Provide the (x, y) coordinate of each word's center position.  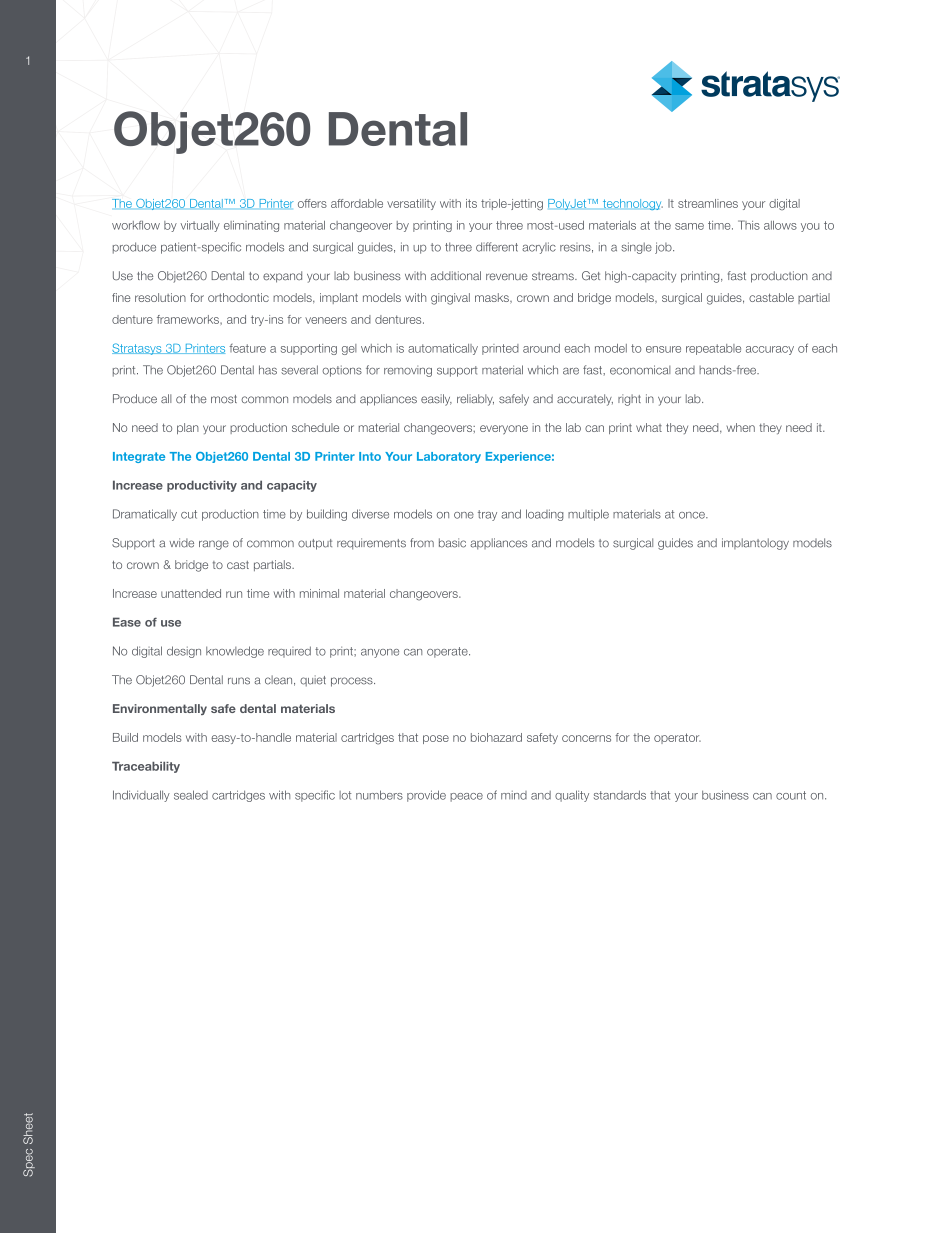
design (184, 652)
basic (452, 543)
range (214, 545)
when (741, 427)
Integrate (139, 457)
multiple (588, 515)
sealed (191, 795)
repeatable (713, 349)
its (471, 203)
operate (448, 652)
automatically (443, 349)
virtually (200, 226)
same (689, 226)
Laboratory (449, 457)
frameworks (189, 319)
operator (677, 738)
